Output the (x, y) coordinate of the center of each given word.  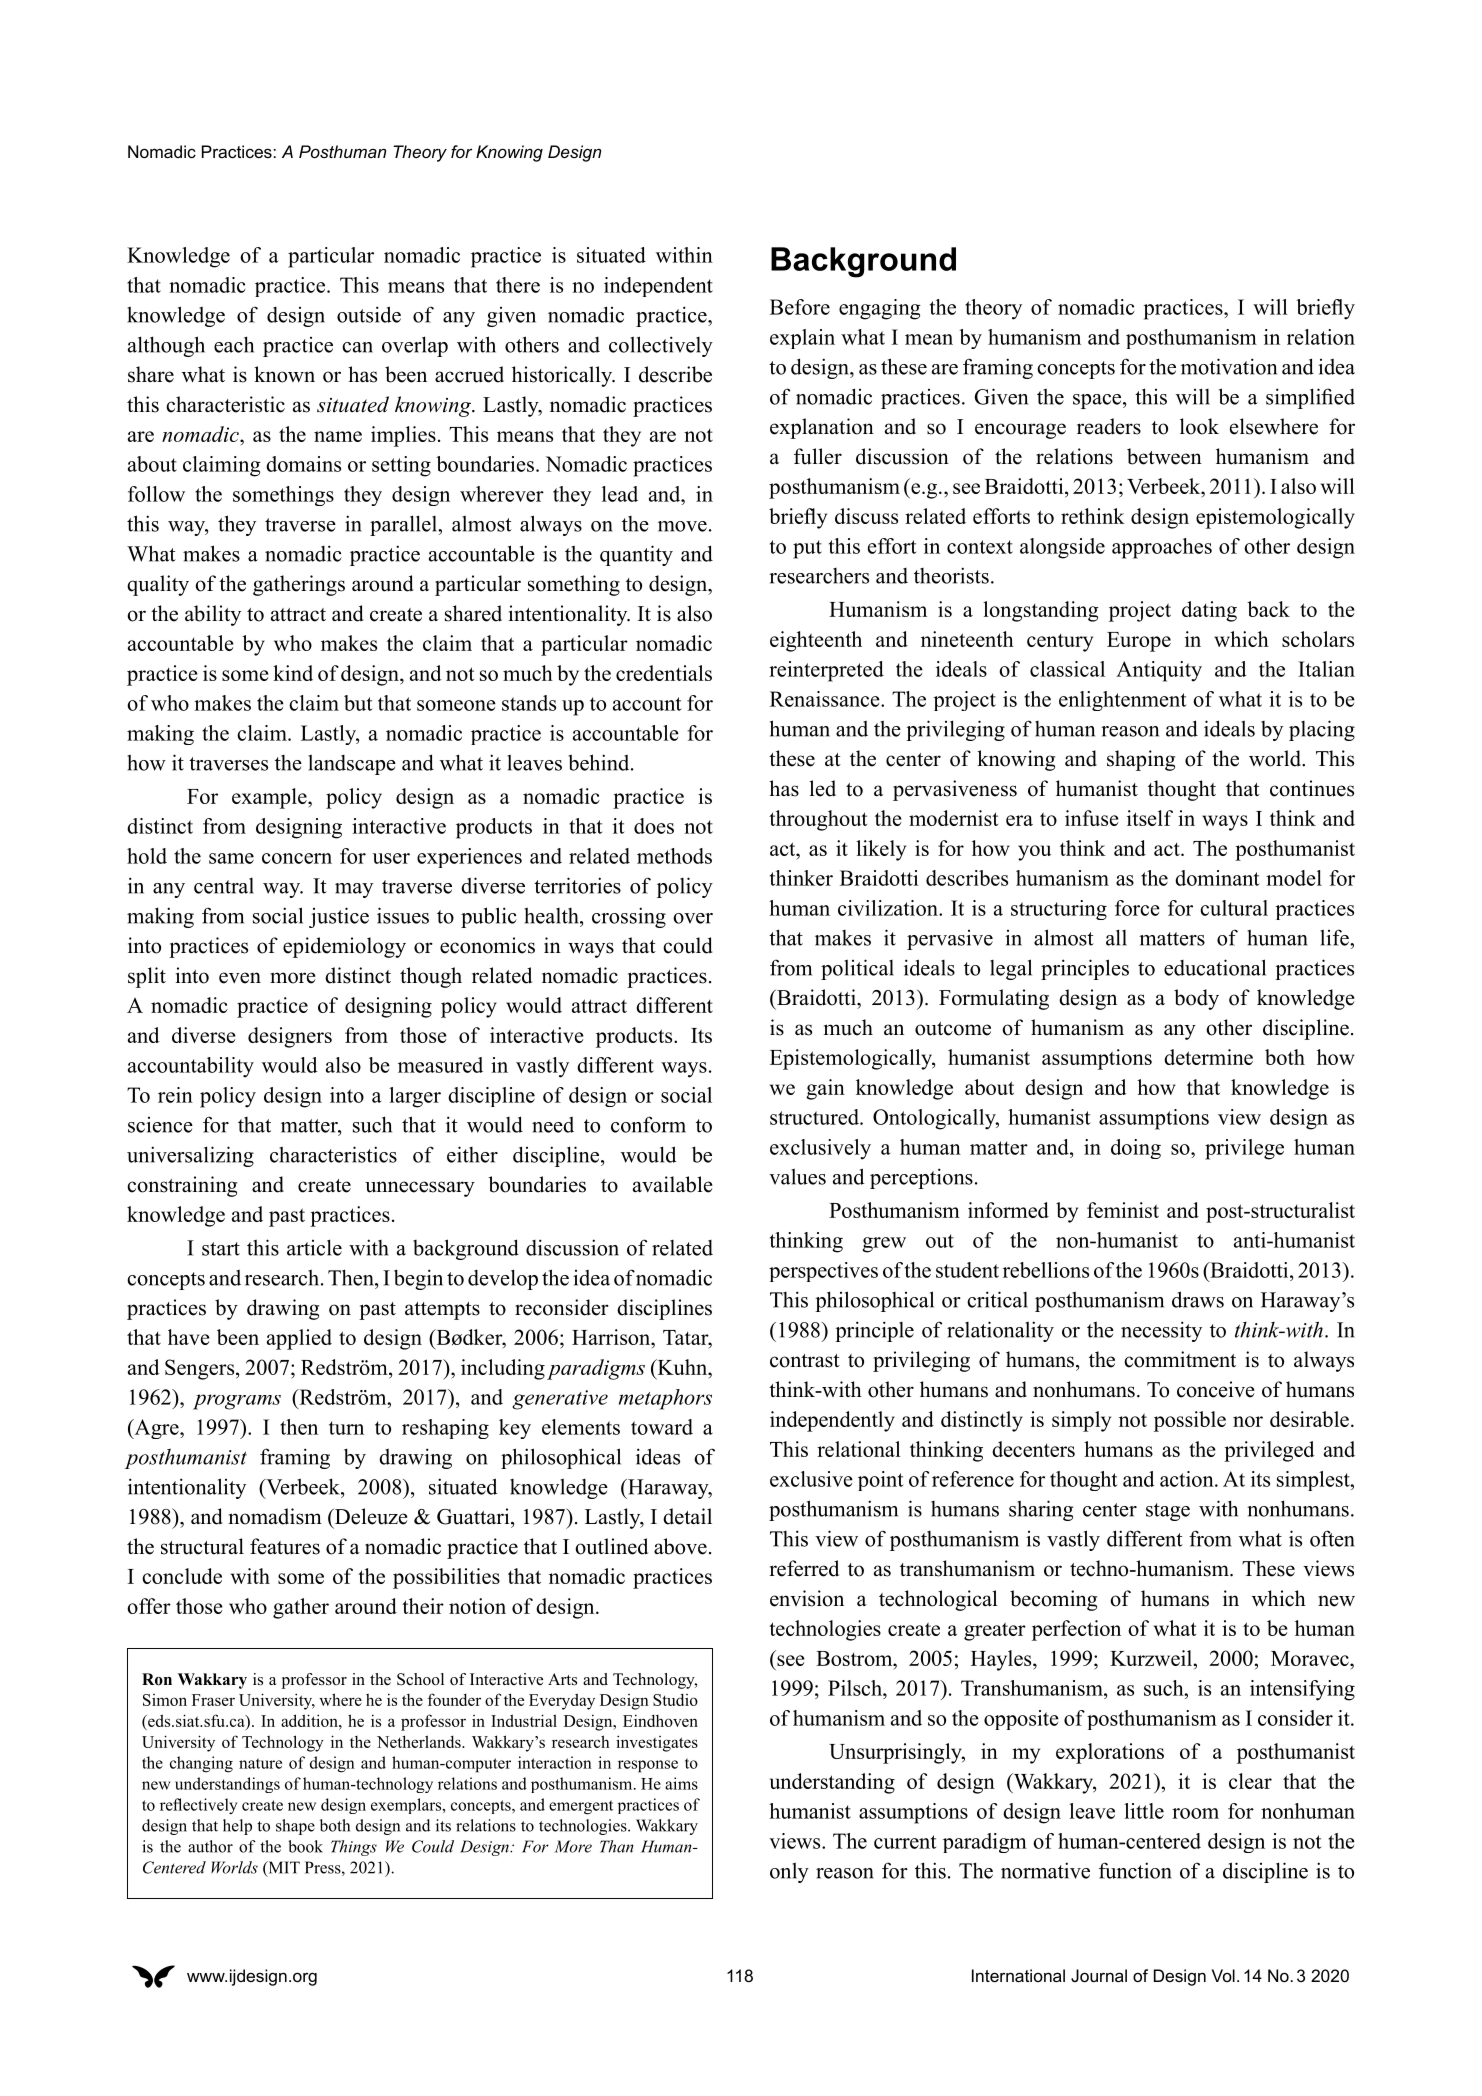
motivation (1229, 366)
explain (802, 339)
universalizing (190, 1156)
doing (1136, 1149)
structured (815, 1117)
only (789, 1872)
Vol (1223, 1975)
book (305, 1846)
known (284, 374)
